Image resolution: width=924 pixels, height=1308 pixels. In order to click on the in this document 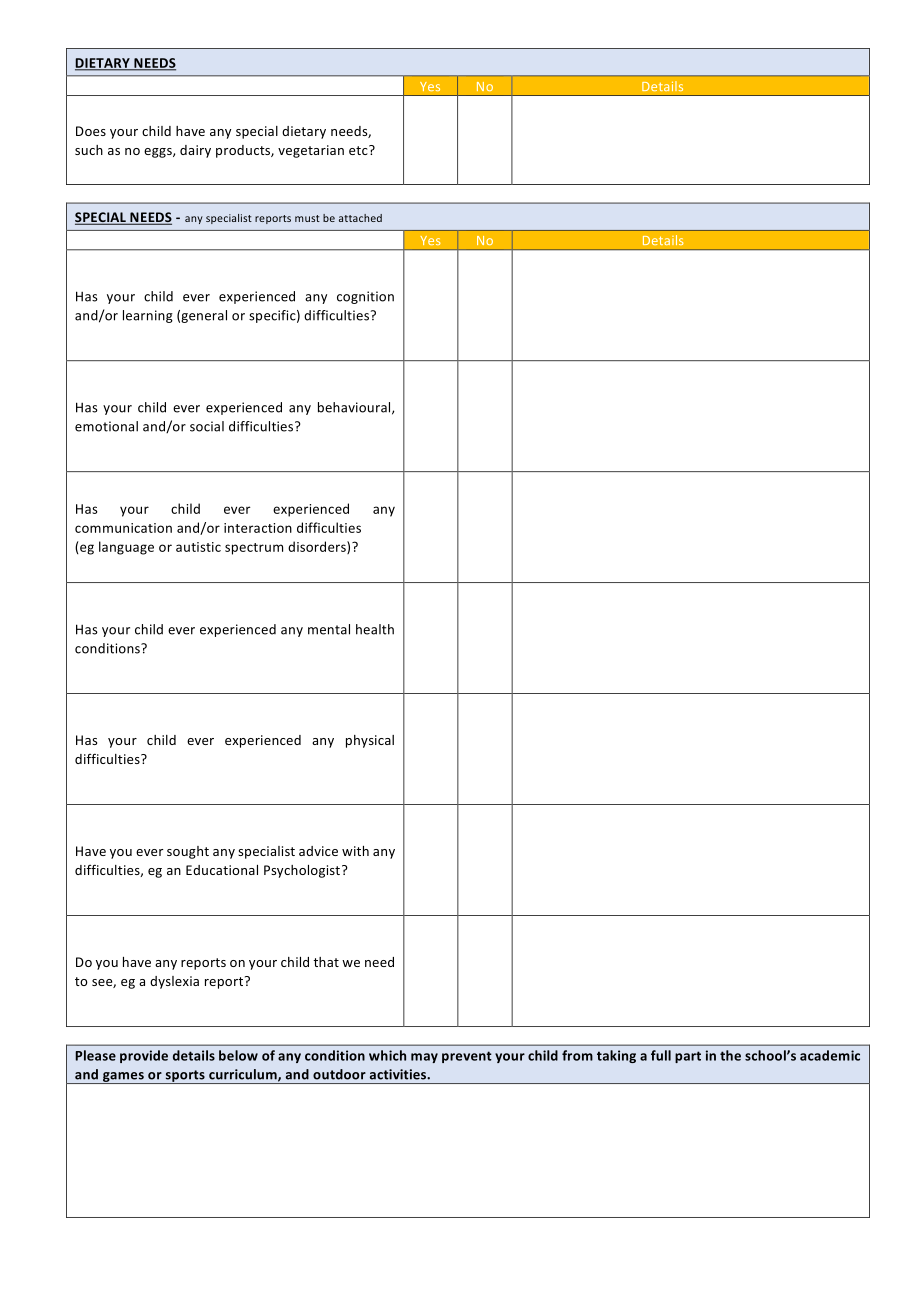, I will do `click(730, 1055)`.
